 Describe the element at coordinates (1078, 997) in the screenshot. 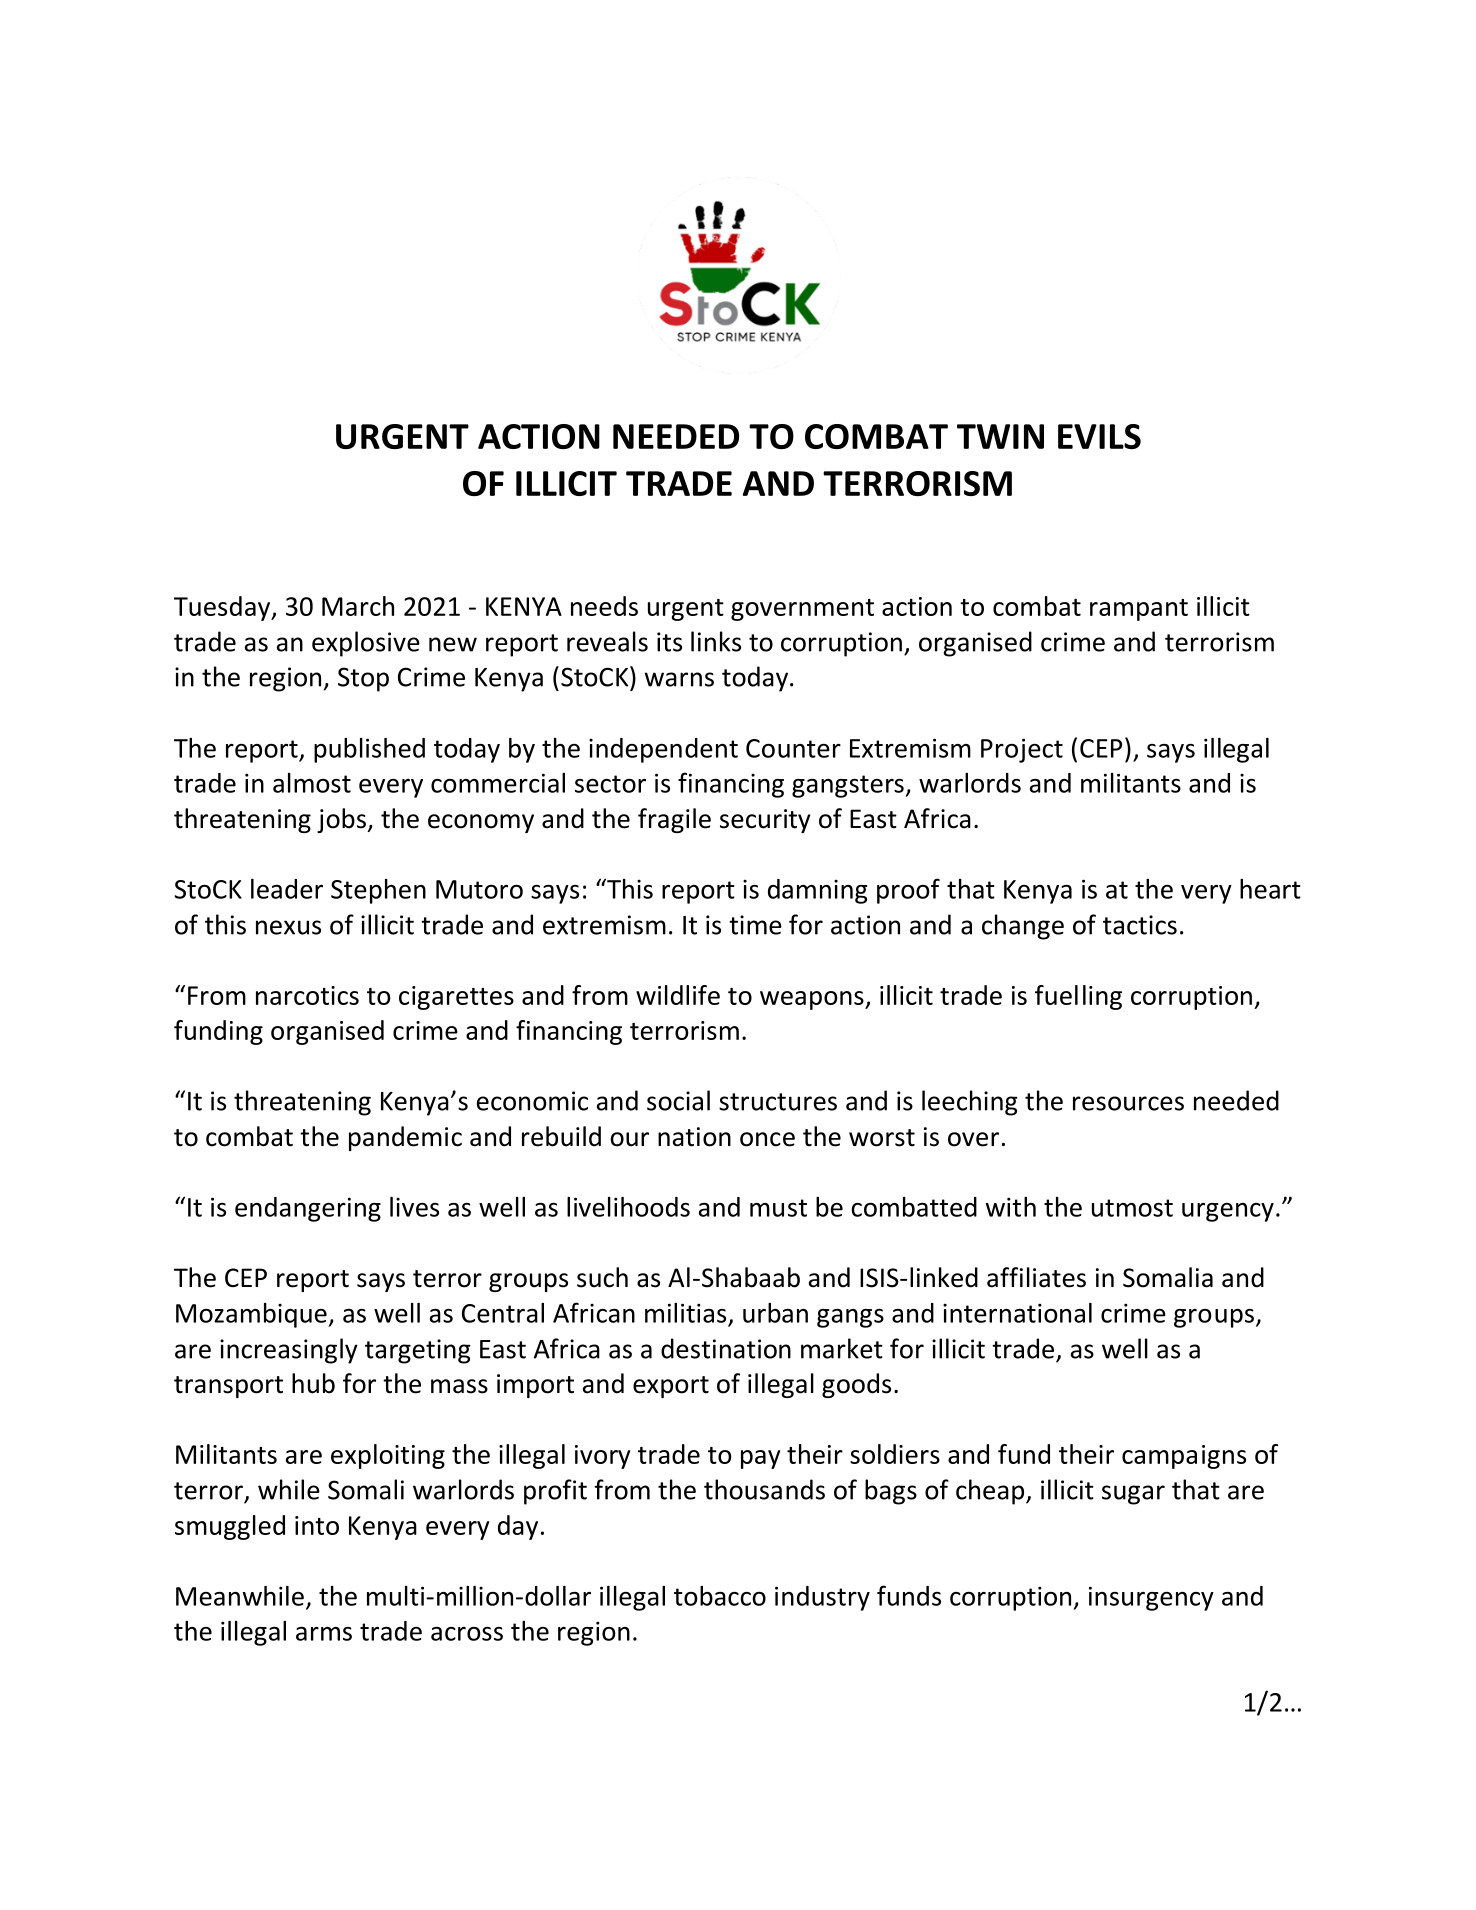

I see `fuelling` at that location.
